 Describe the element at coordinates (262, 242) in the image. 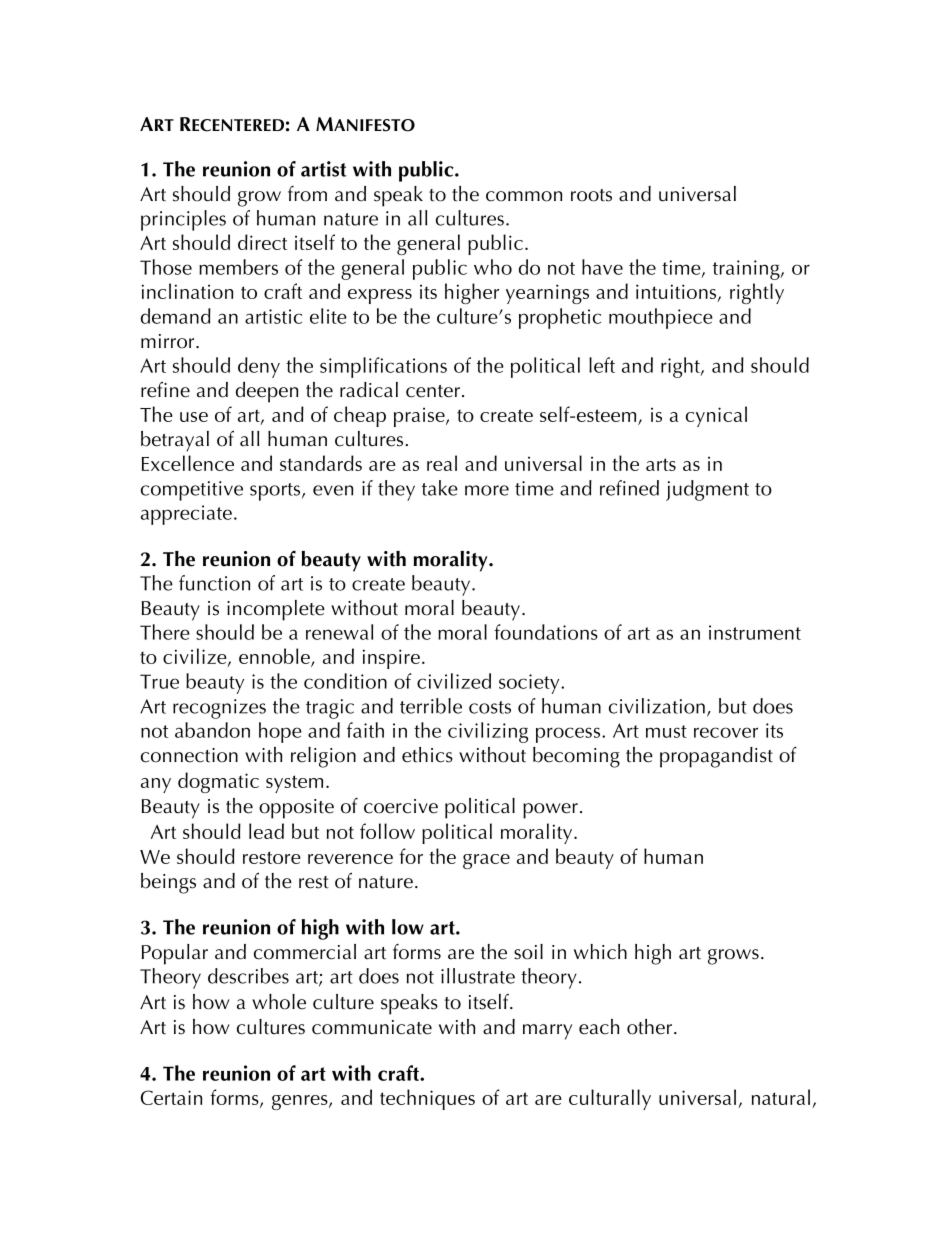

I see `direct` at that location.
